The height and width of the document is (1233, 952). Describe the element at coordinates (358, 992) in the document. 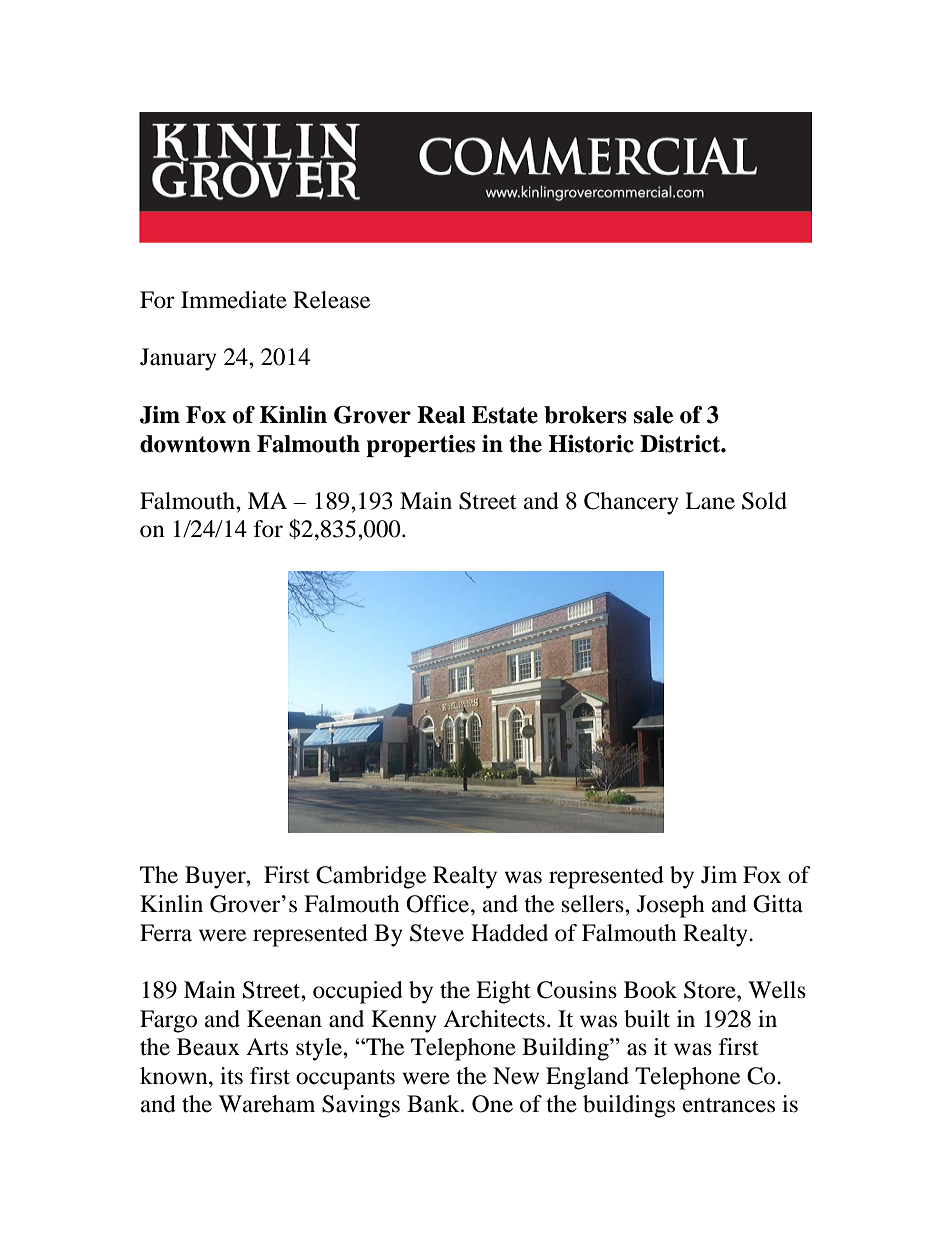

I see `occupied` at that location.
